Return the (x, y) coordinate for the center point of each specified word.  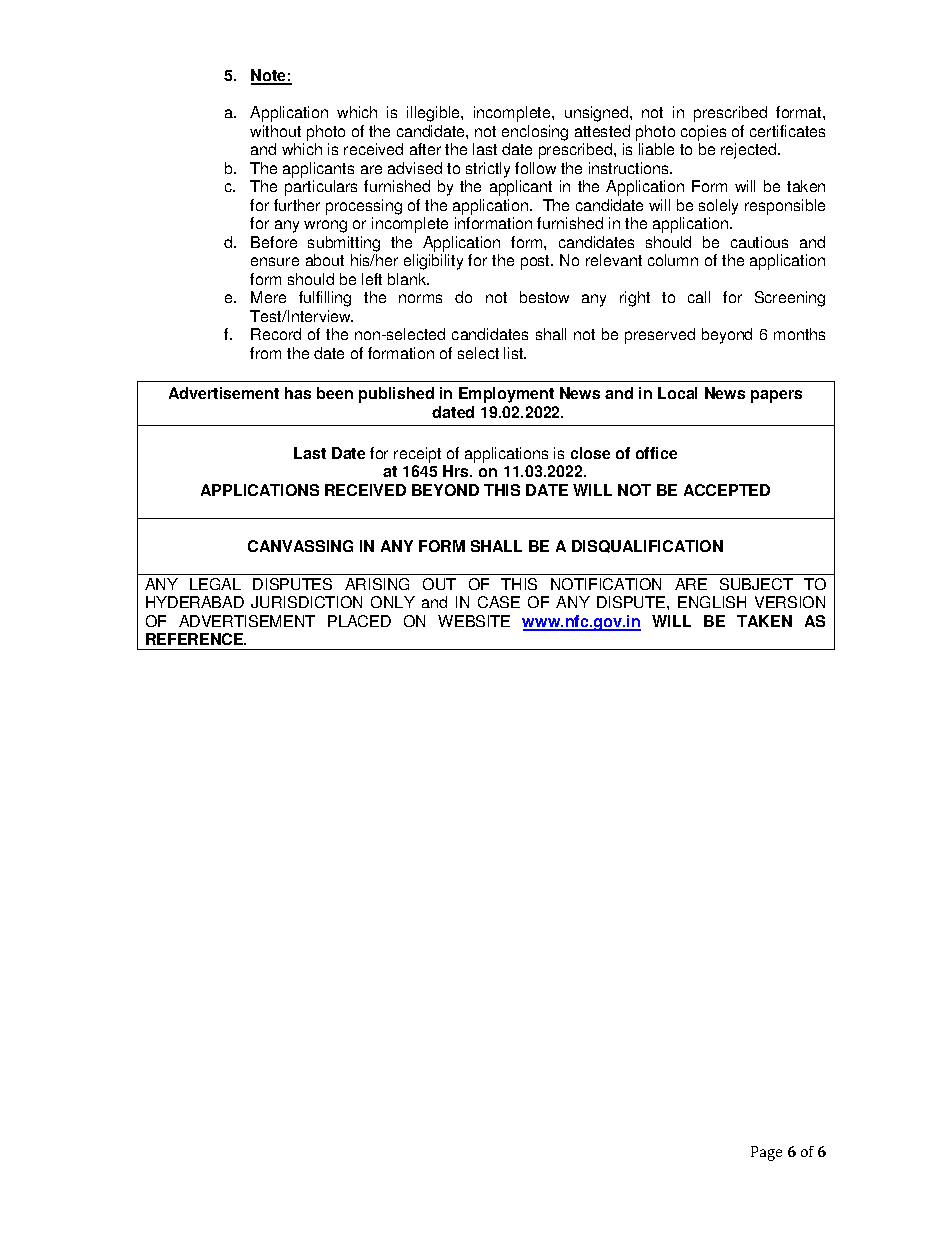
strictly (488, 170)
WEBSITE (474, 621)
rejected (750, 151)
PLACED (359, 621)
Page (766, 1153)
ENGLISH (712, 602)
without (275, 131)
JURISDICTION (306, 602)
